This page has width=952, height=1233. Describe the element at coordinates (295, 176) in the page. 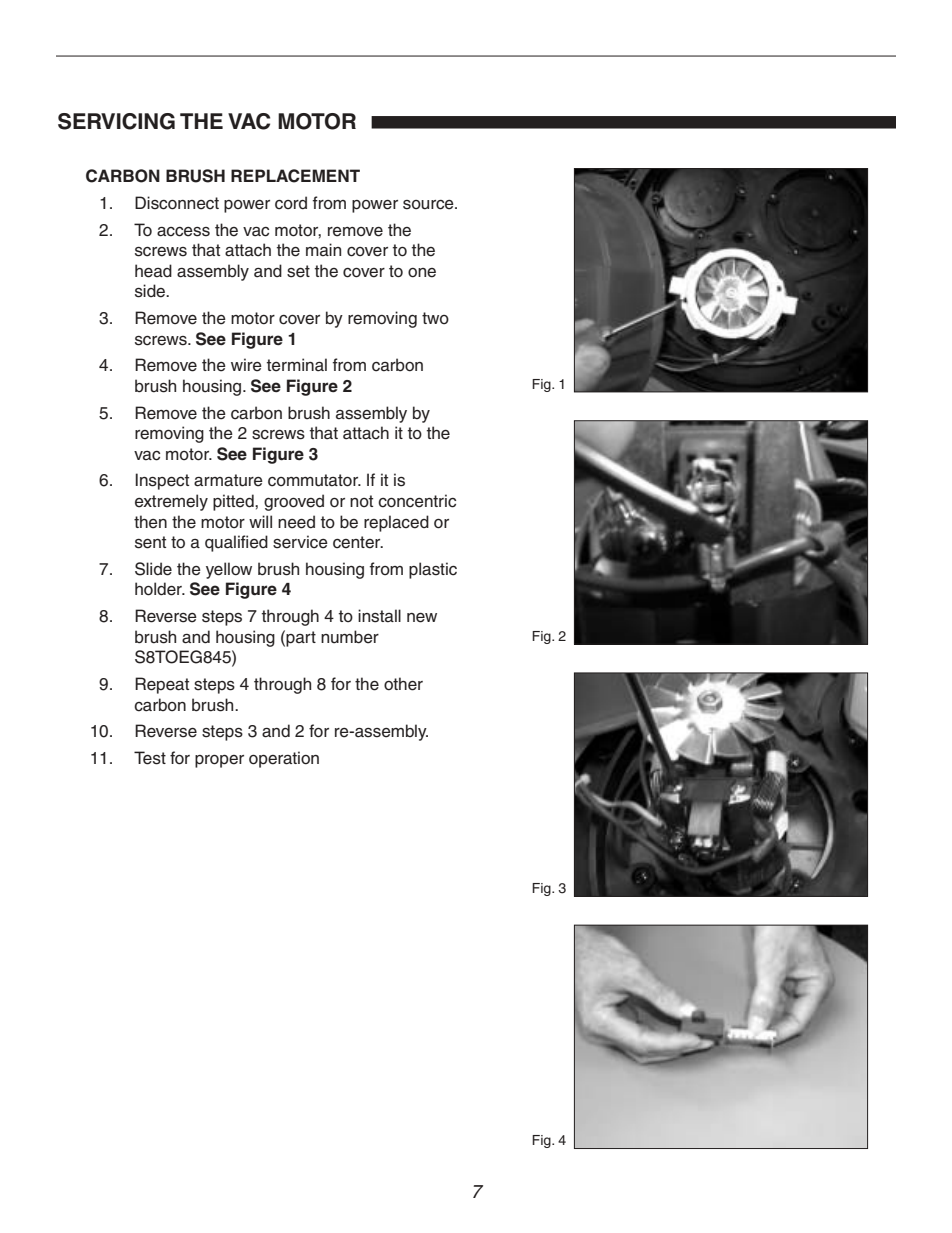

I see `REPLACEMENT` at that location.
